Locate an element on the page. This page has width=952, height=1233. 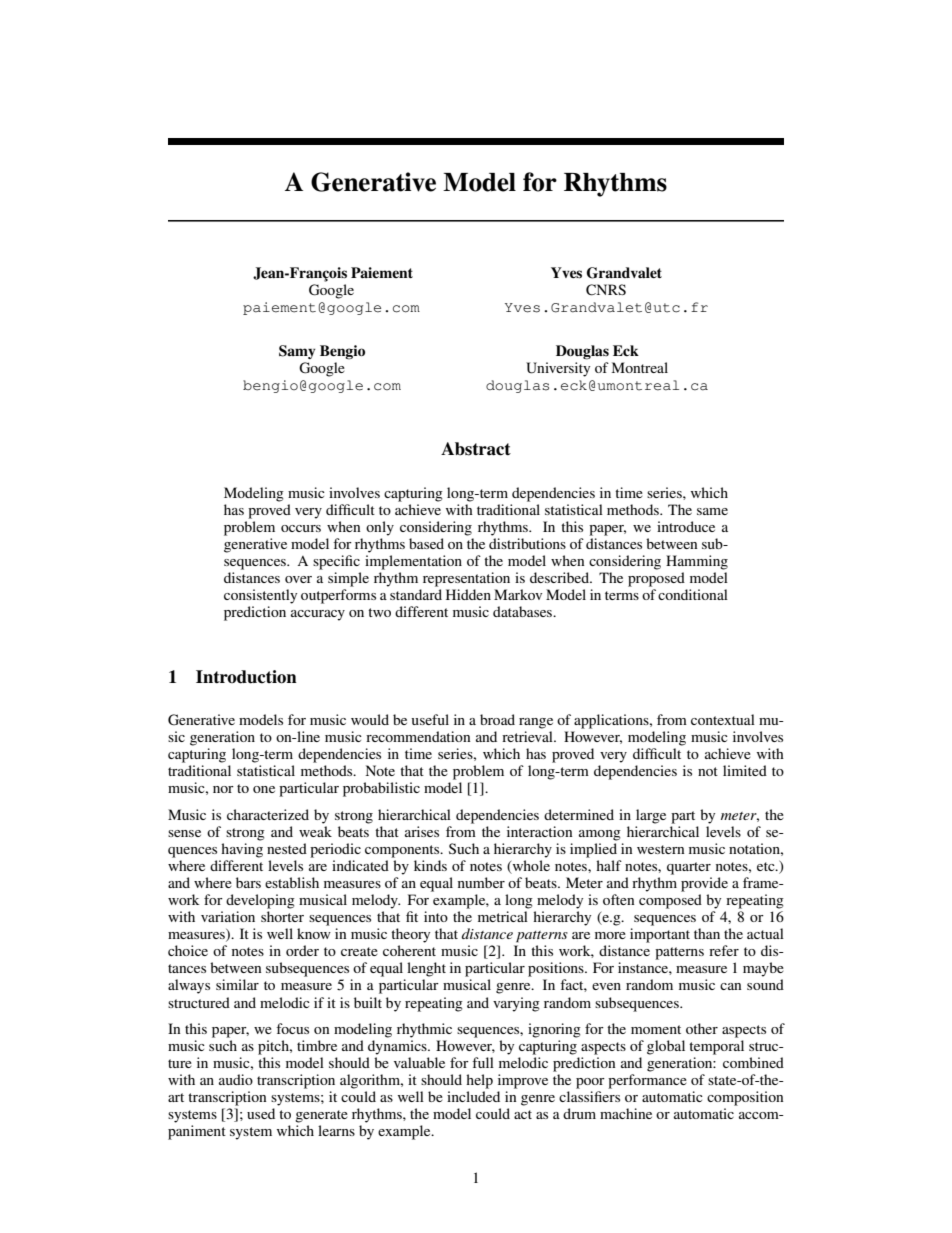
Abstract is located at coordinates (476, 449).
